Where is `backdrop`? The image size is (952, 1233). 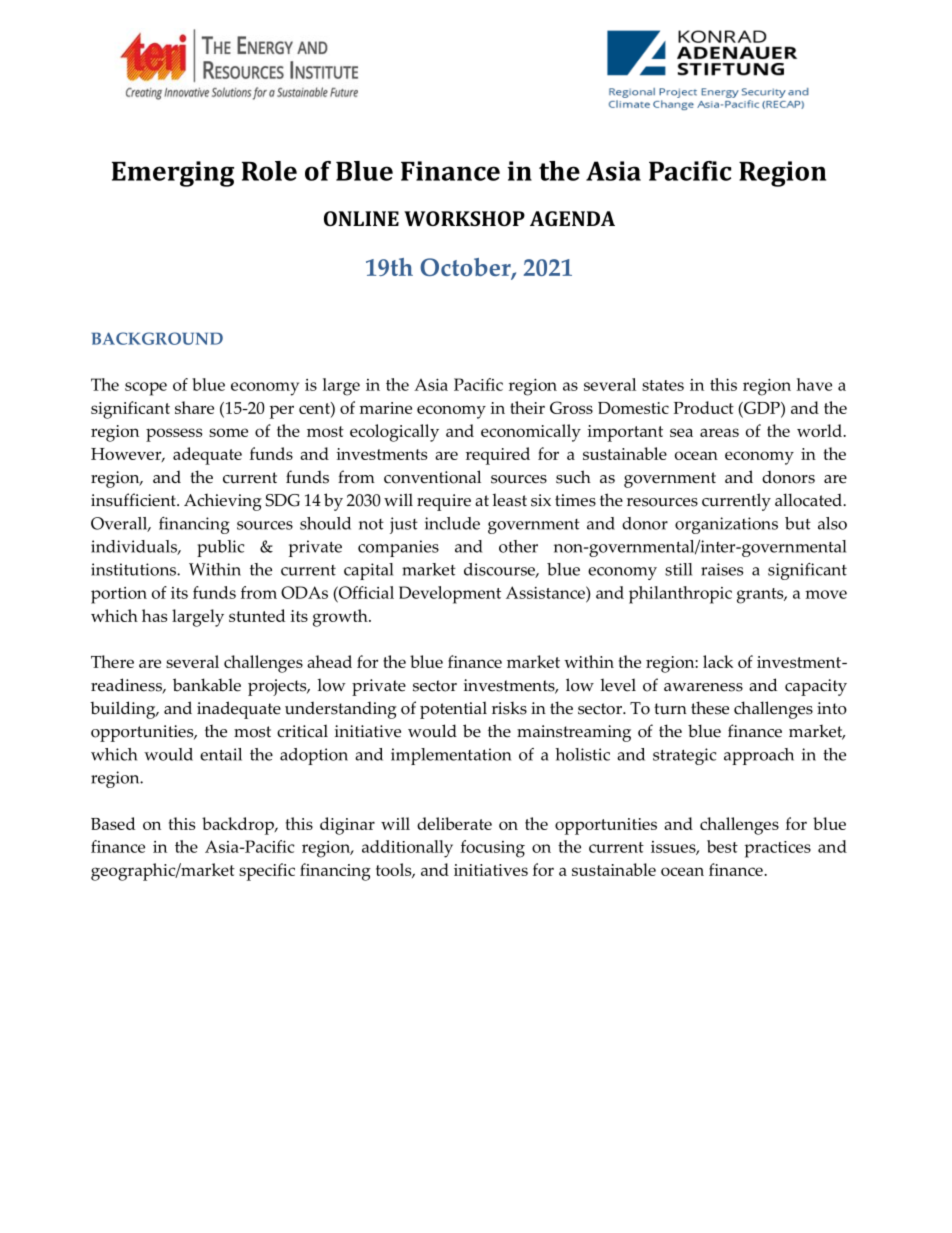 backdrop is located at coordinates (239, 826).
